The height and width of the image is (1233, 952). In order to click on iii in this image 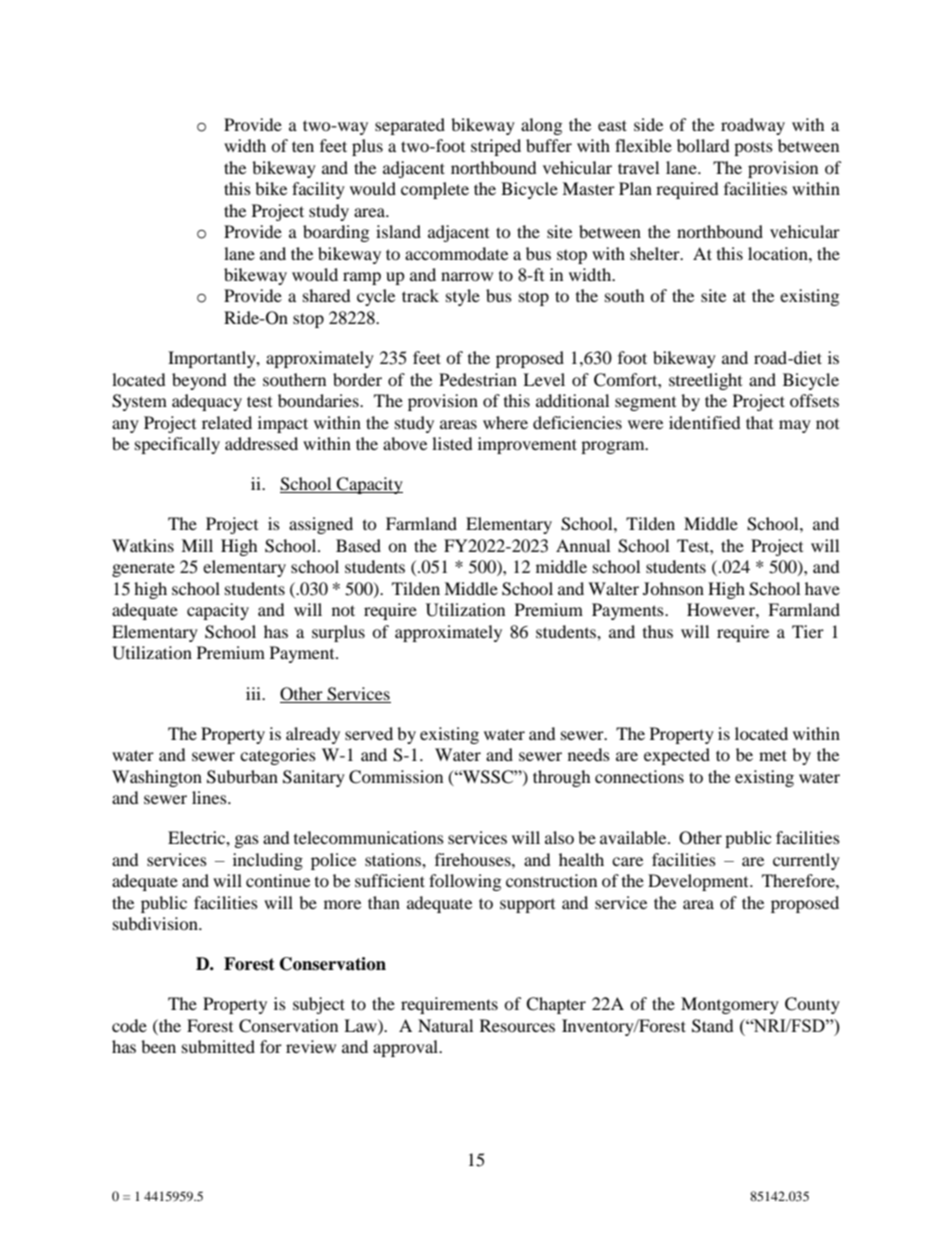, I will do `click(255, 693)`.
